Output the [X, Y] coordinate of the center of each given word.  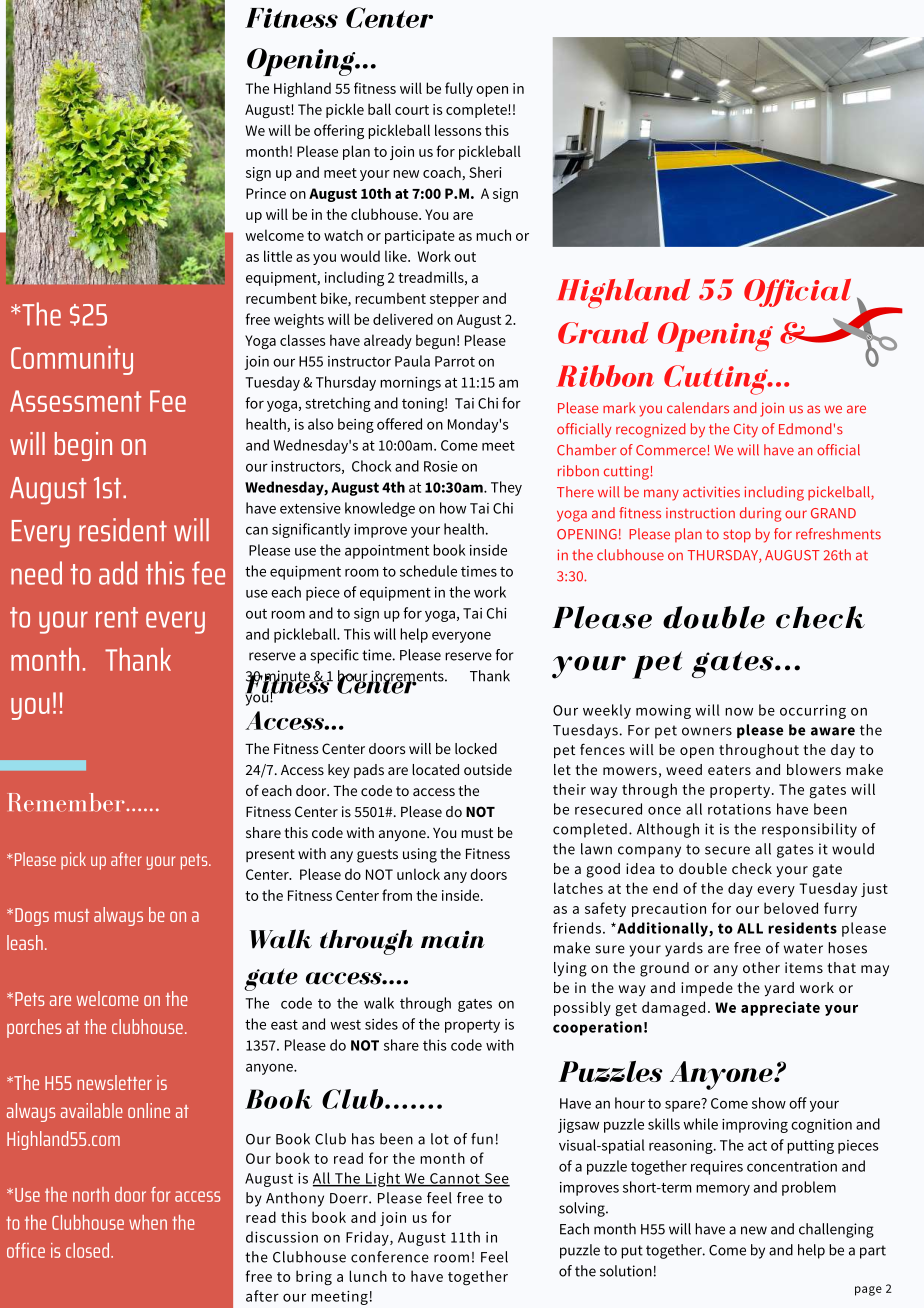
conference [390, 1257]
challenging [836, 1230]
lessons [458, 130]
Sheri [485, 172]
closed [89, 1250]
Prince [266, 193]
